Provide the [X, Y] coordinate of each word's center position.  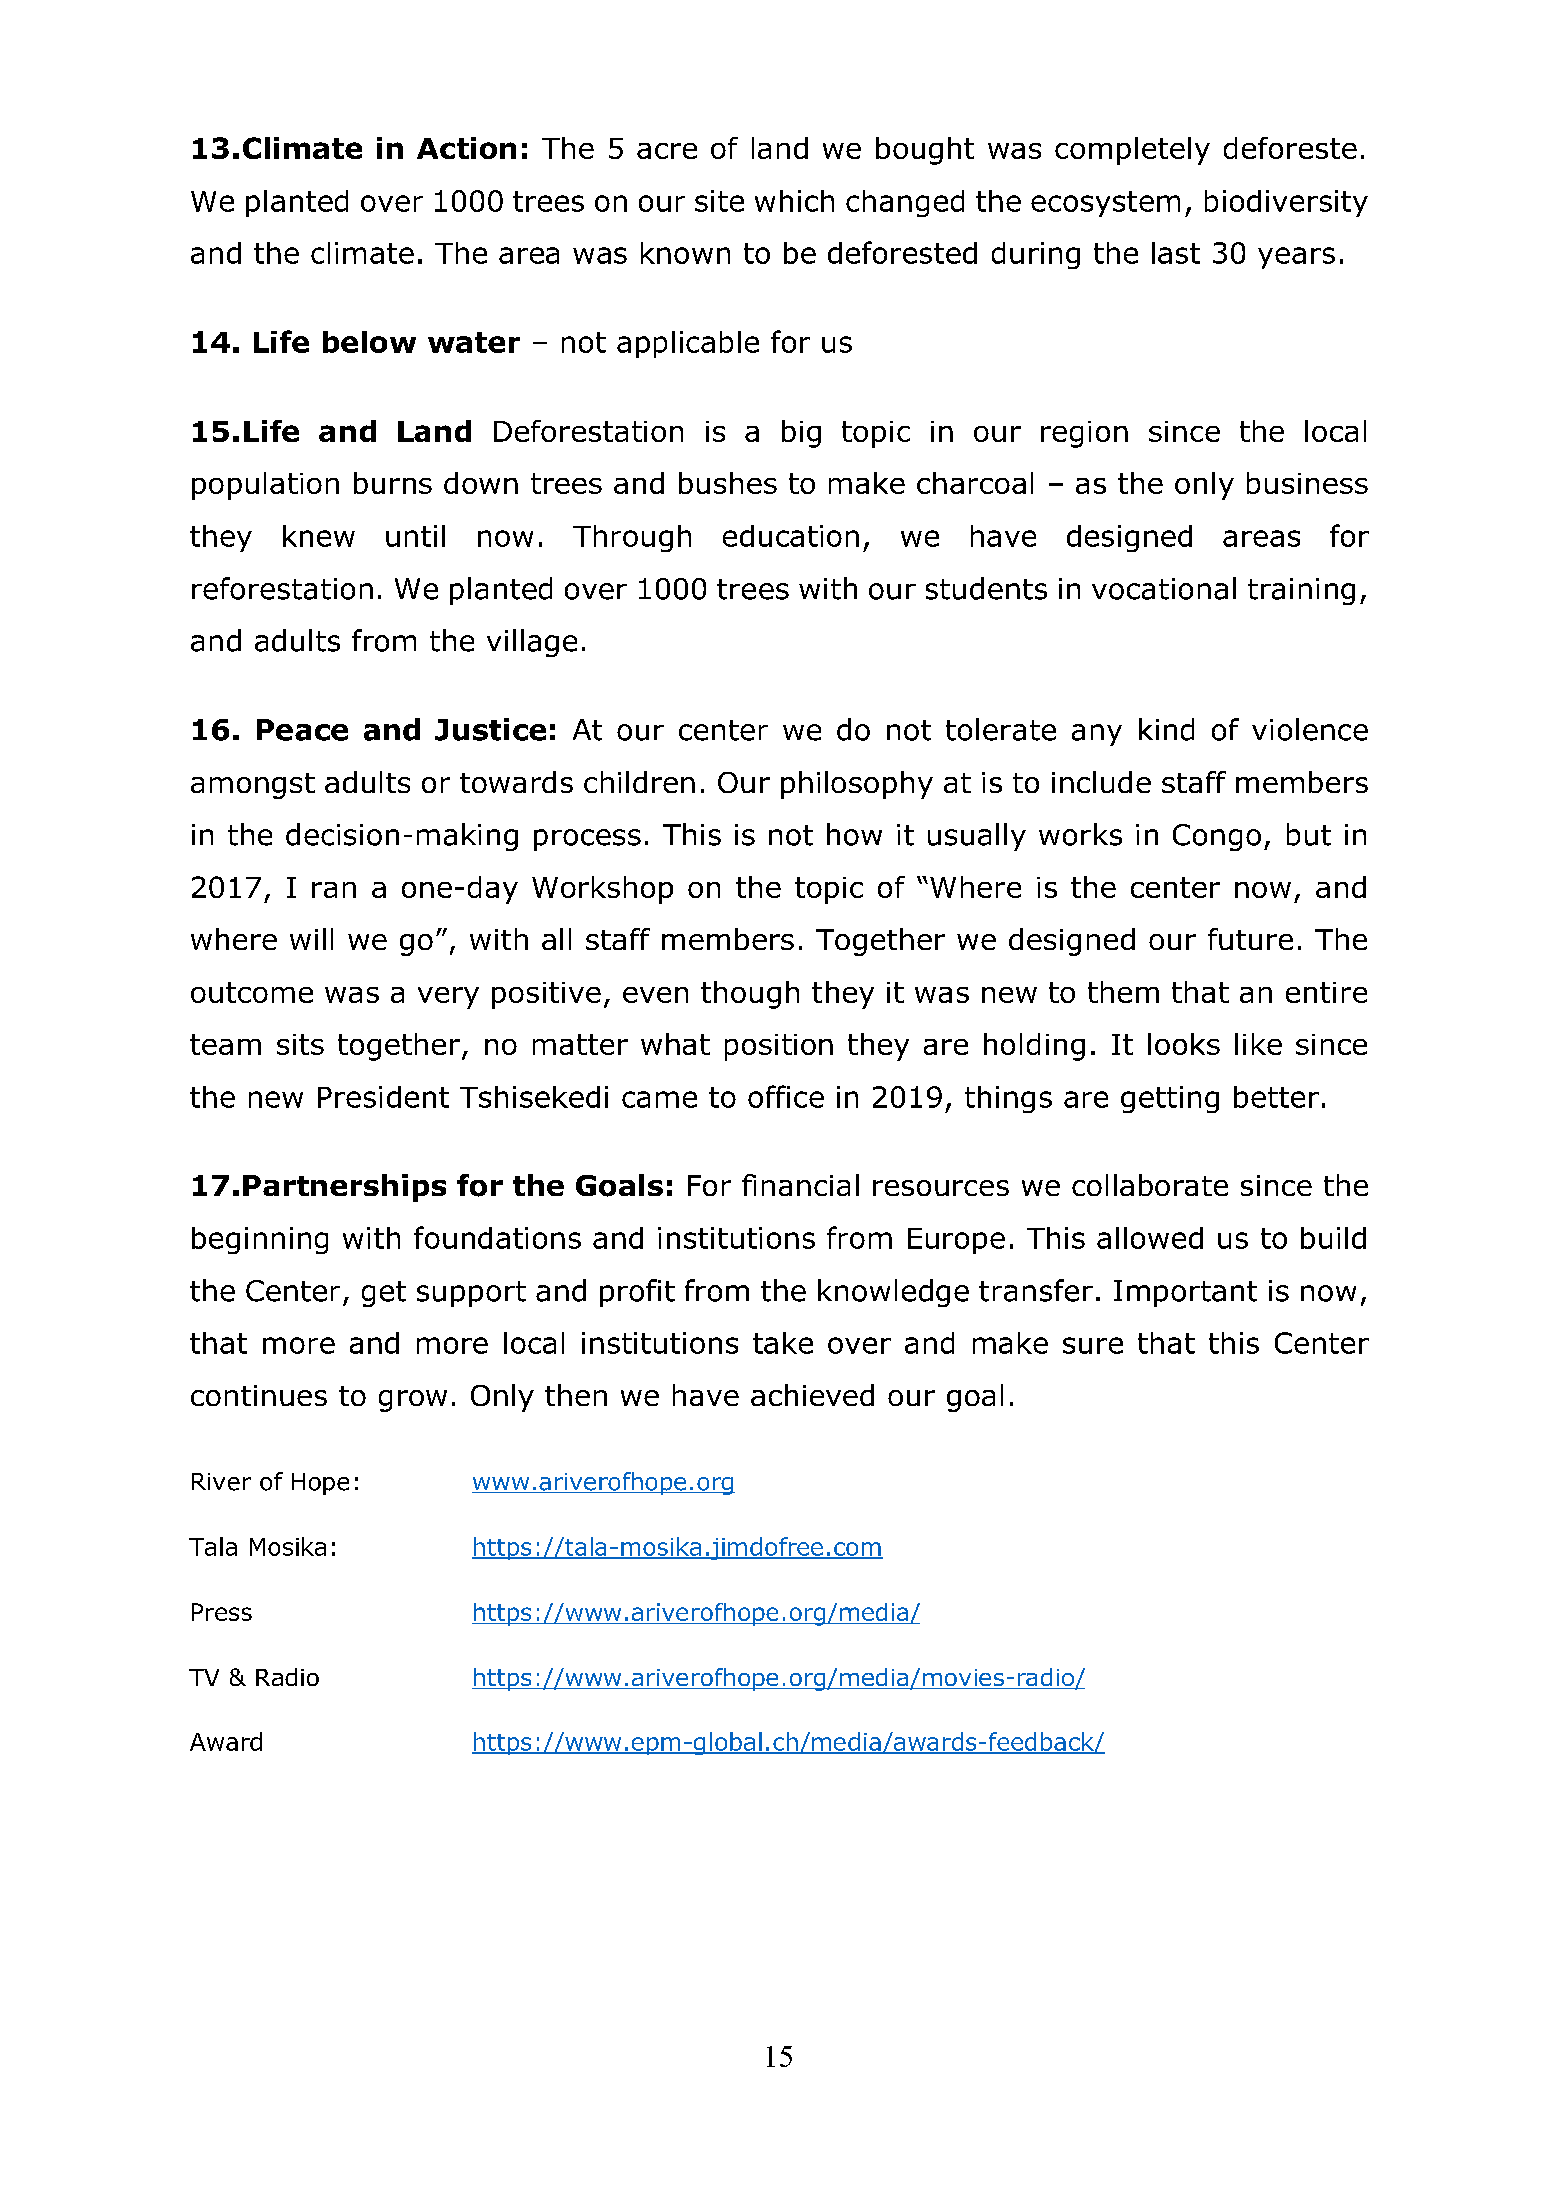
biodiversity [1286, 203]
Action [466, 148]
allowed [1150, 1238]
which [794, 201]
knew [319, 536]
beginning [260, 1240]
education [791, 536]
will [311, 939]
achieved [812, 1395]
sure [1093, 1345]
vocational [1164, 588]
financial [800, 1185]
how [854, 834]
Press [222, 1612]
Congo [1217, 837]
